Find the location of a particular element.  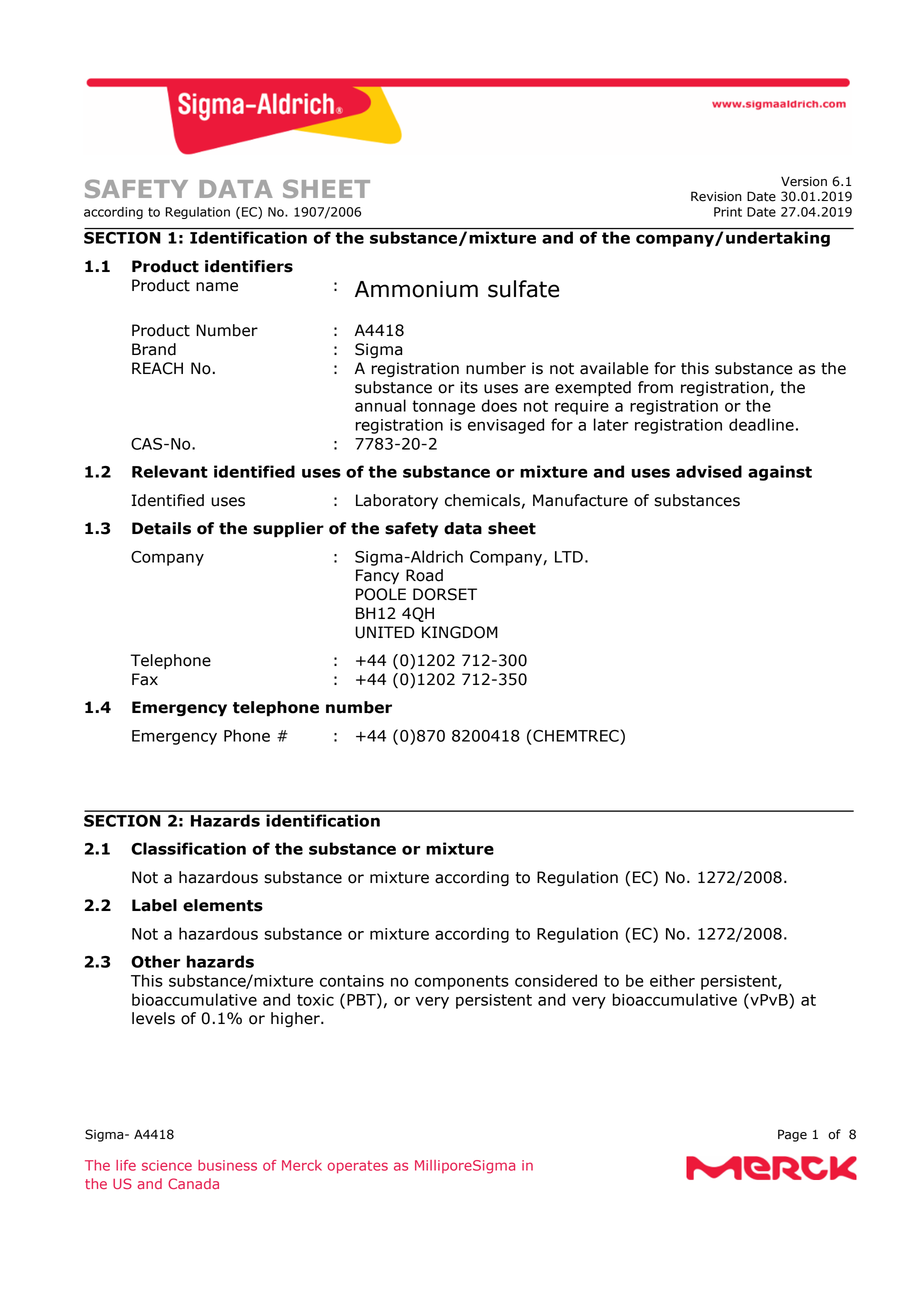

identifiers is located at coordinates (249, 266).
